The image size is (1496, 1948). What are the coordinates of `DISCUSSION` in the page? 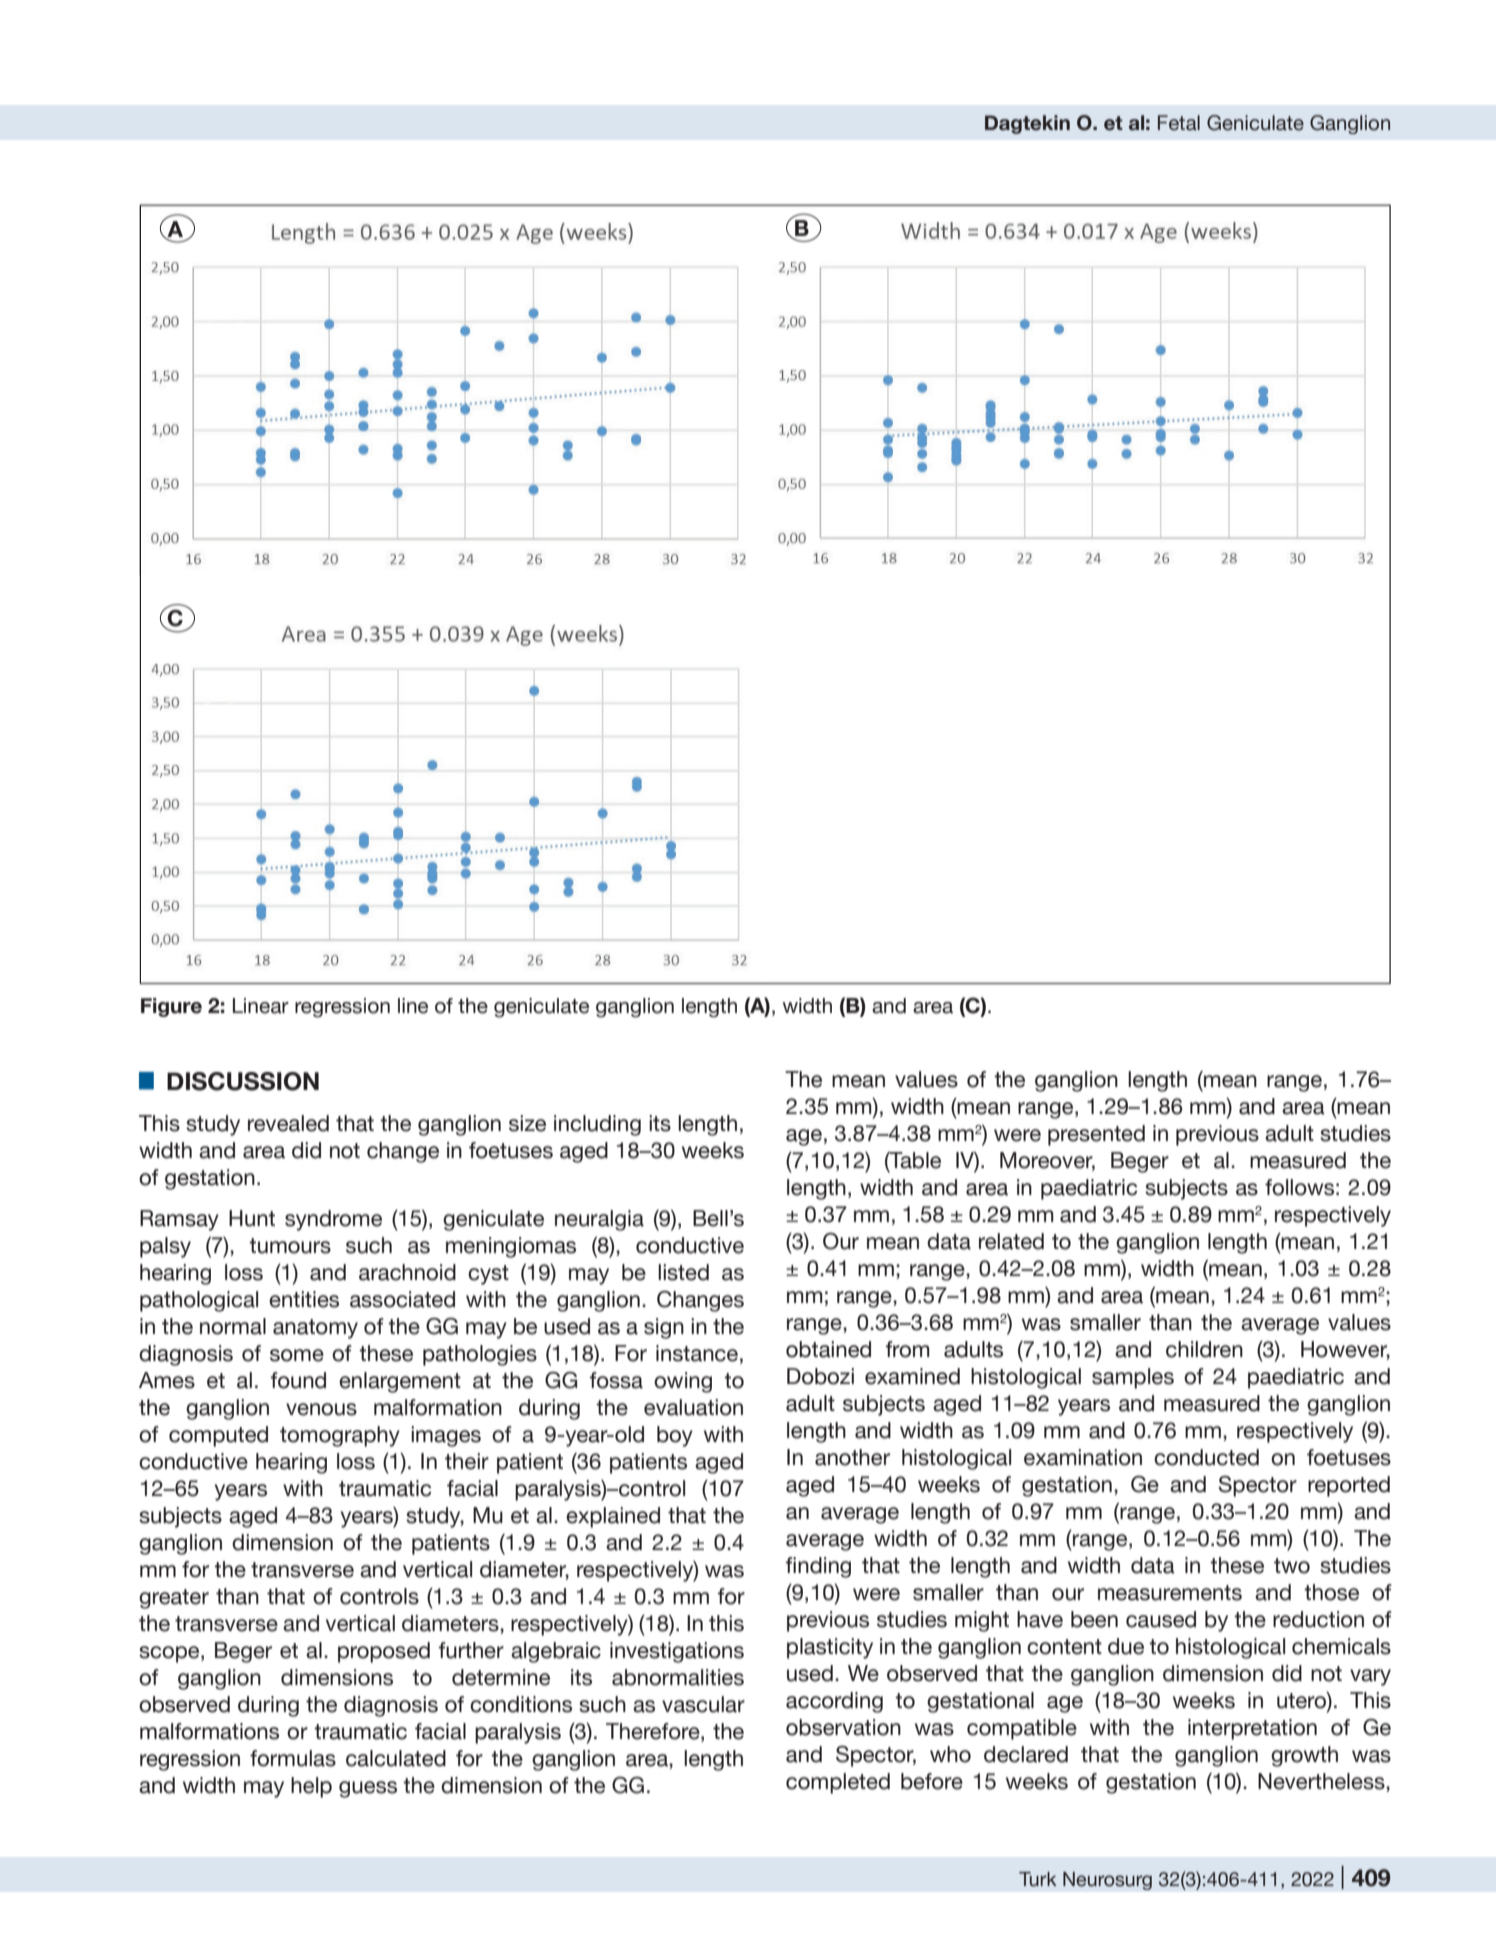 It's located at (243, 1081).
